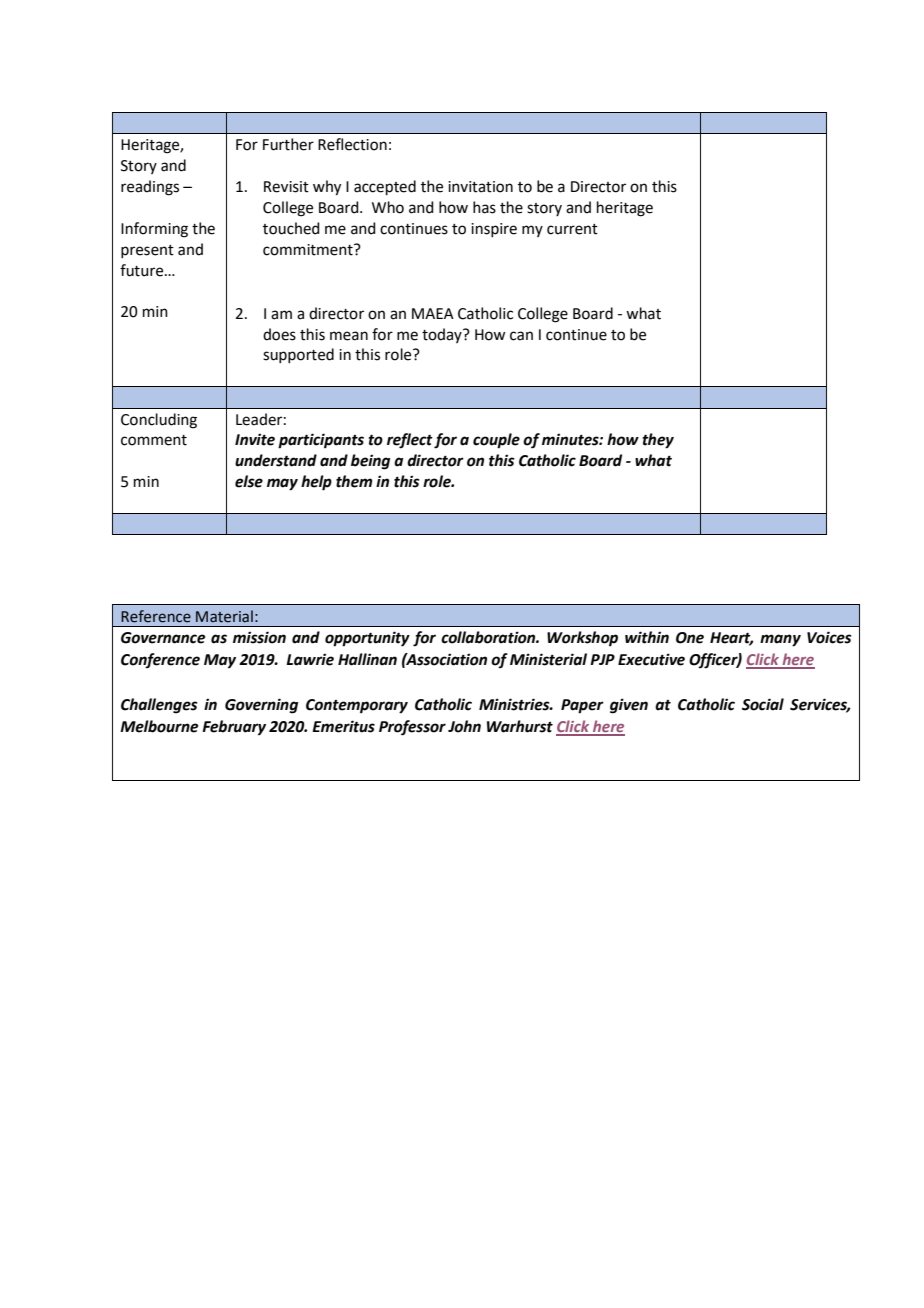  I want to click on John, so click(464, 726).
